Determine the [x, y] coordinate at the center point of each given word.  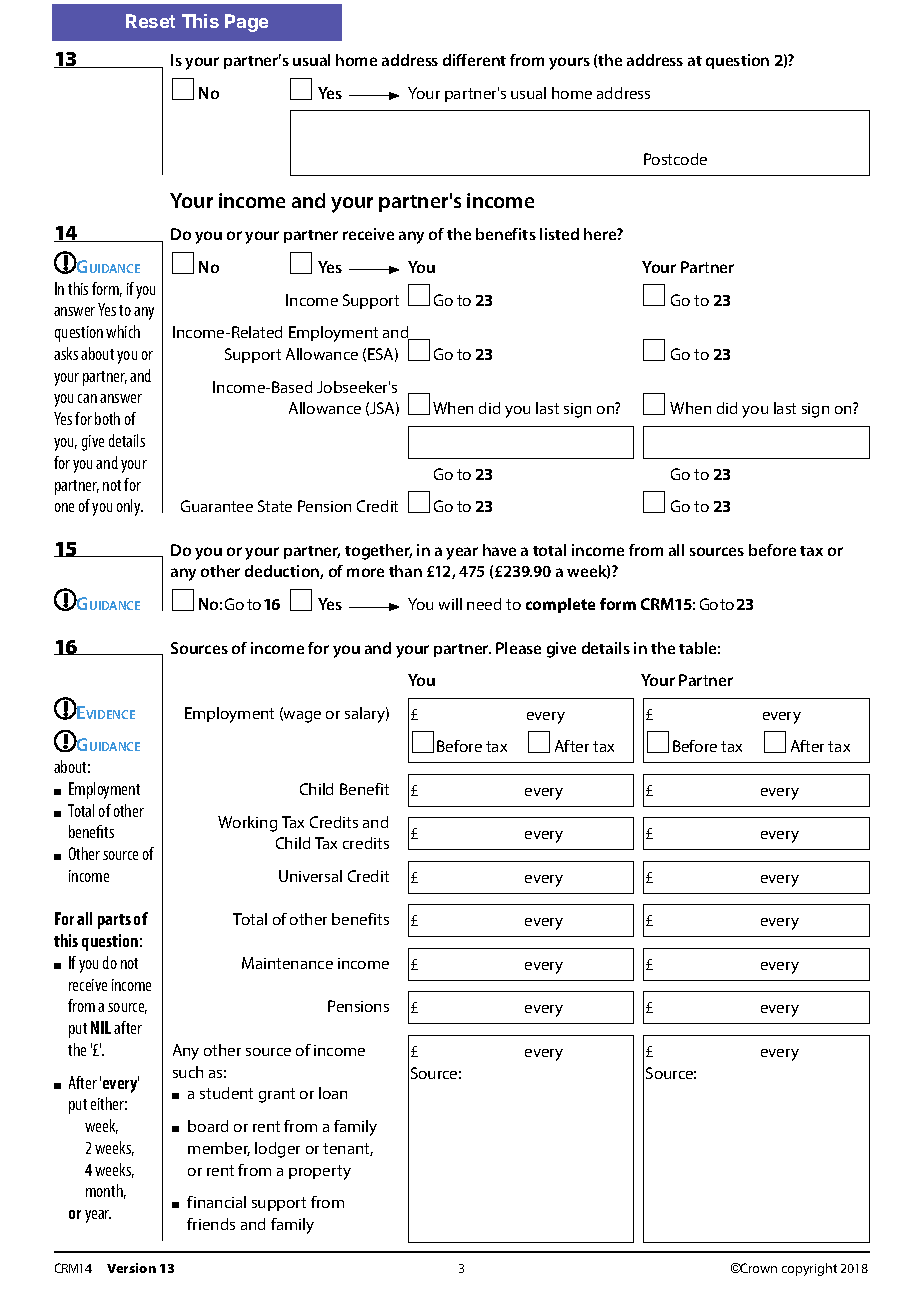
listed [559, 234]
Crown [757, 1268]
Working [247, 824]
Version [131, 1268]
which [123, 331]
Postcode [675, 159]
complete [560, 605]
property [320, 1172]
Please [518, 648]
